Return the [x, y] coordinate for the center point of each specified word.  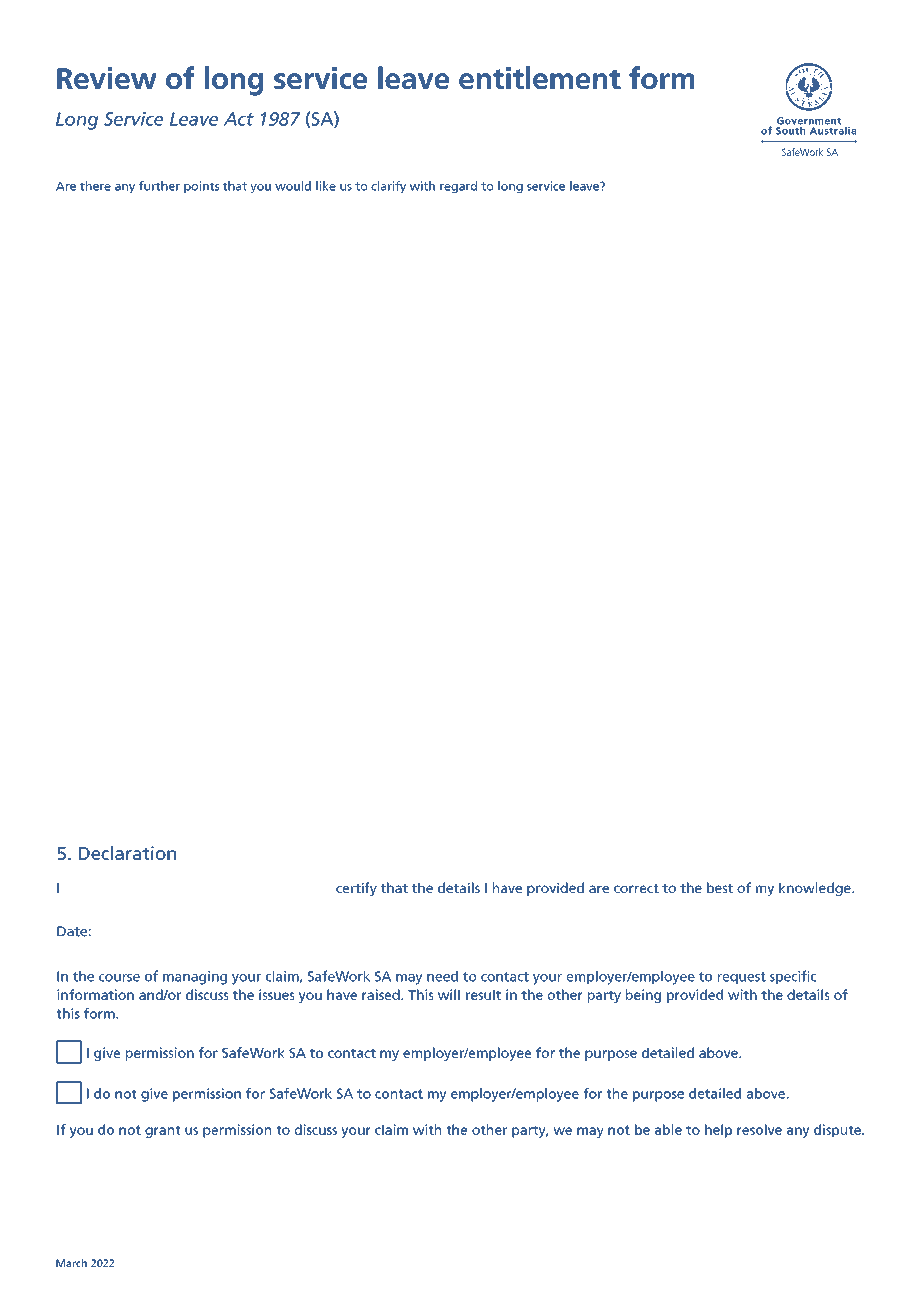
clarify [388, 187]
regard [458, 187]
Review [107, 78]
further [159, 186]
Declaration [127, 853]
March [71, 1263]
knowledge [816, 889]
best [720, 887]
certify [356, 889]
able [668, 1129]
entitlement [540, 77]
